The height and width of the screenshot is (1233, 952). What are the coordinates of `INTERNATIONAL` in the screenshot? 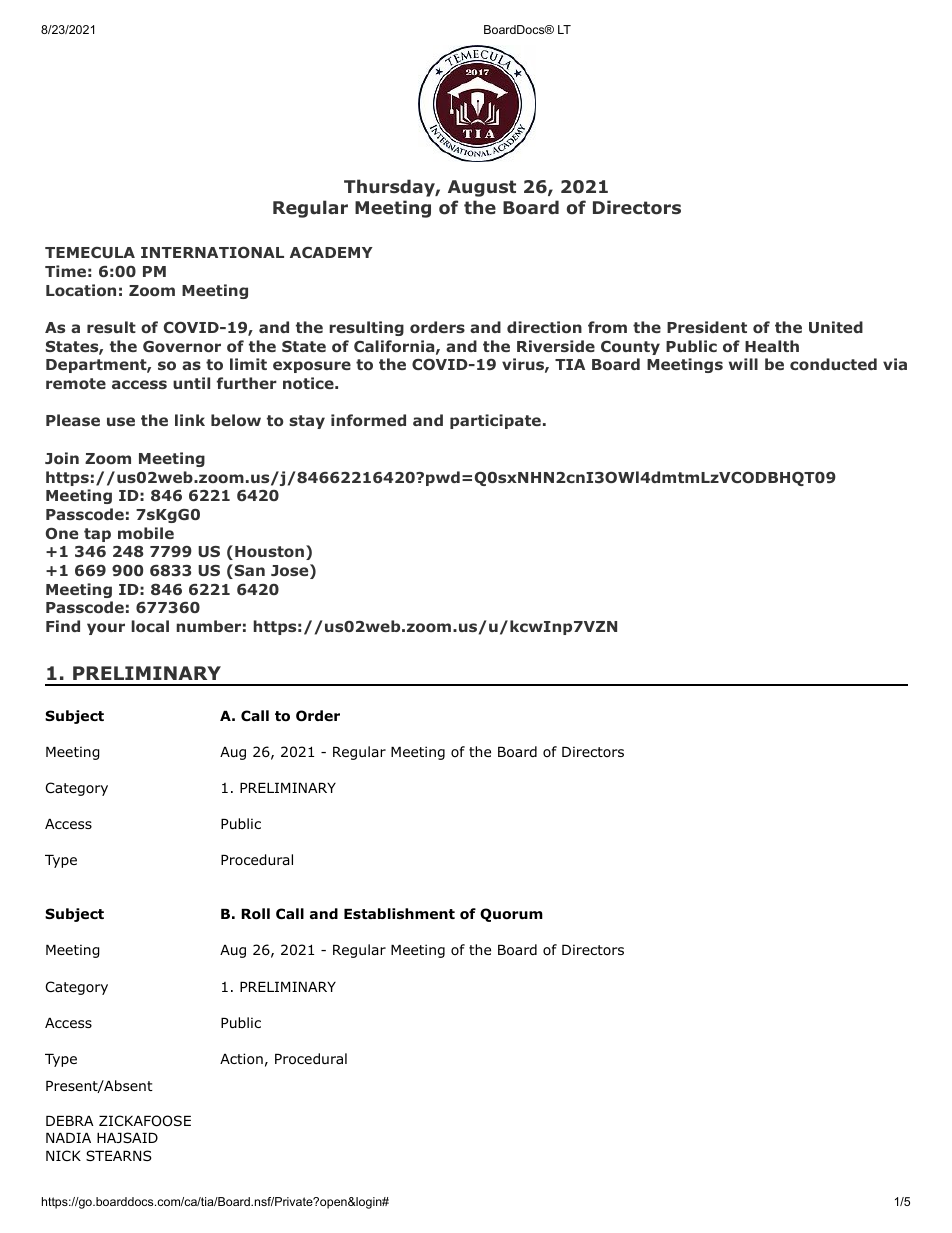 It's located at (212, 252).
